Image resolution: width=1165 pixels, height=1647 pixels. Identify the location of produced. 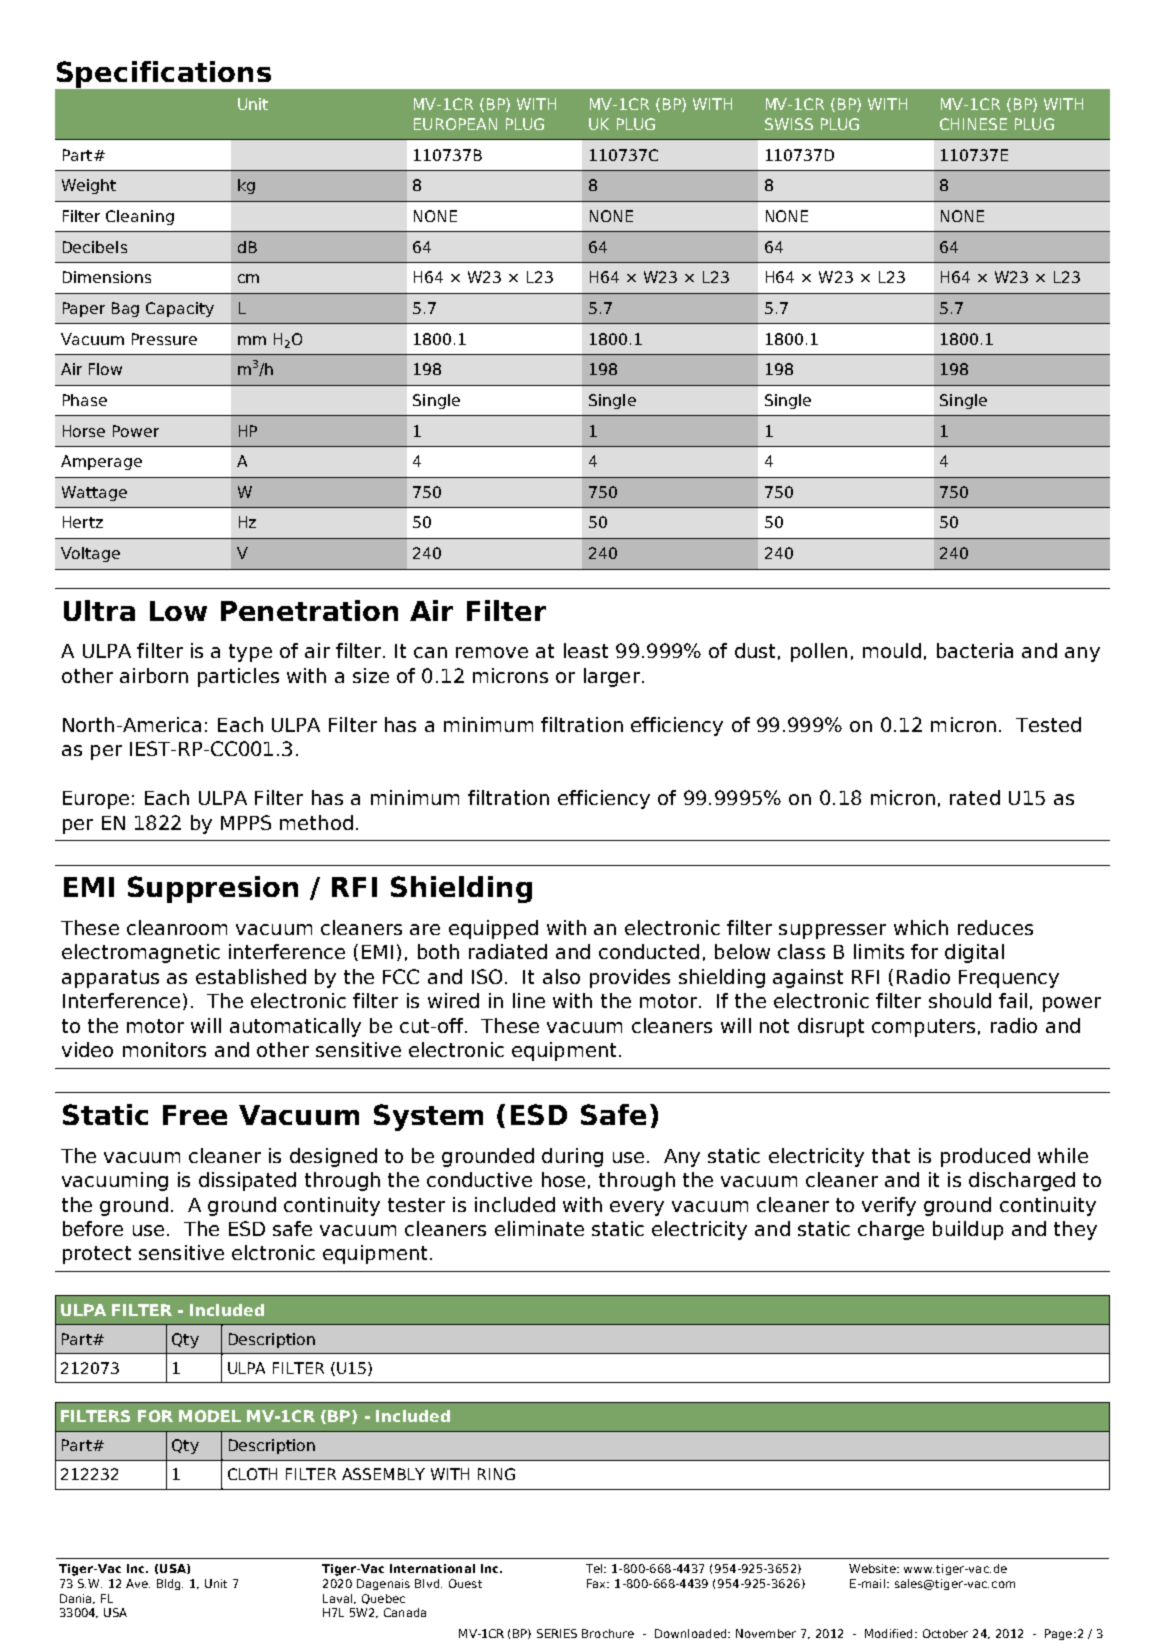
(985, 1157).
